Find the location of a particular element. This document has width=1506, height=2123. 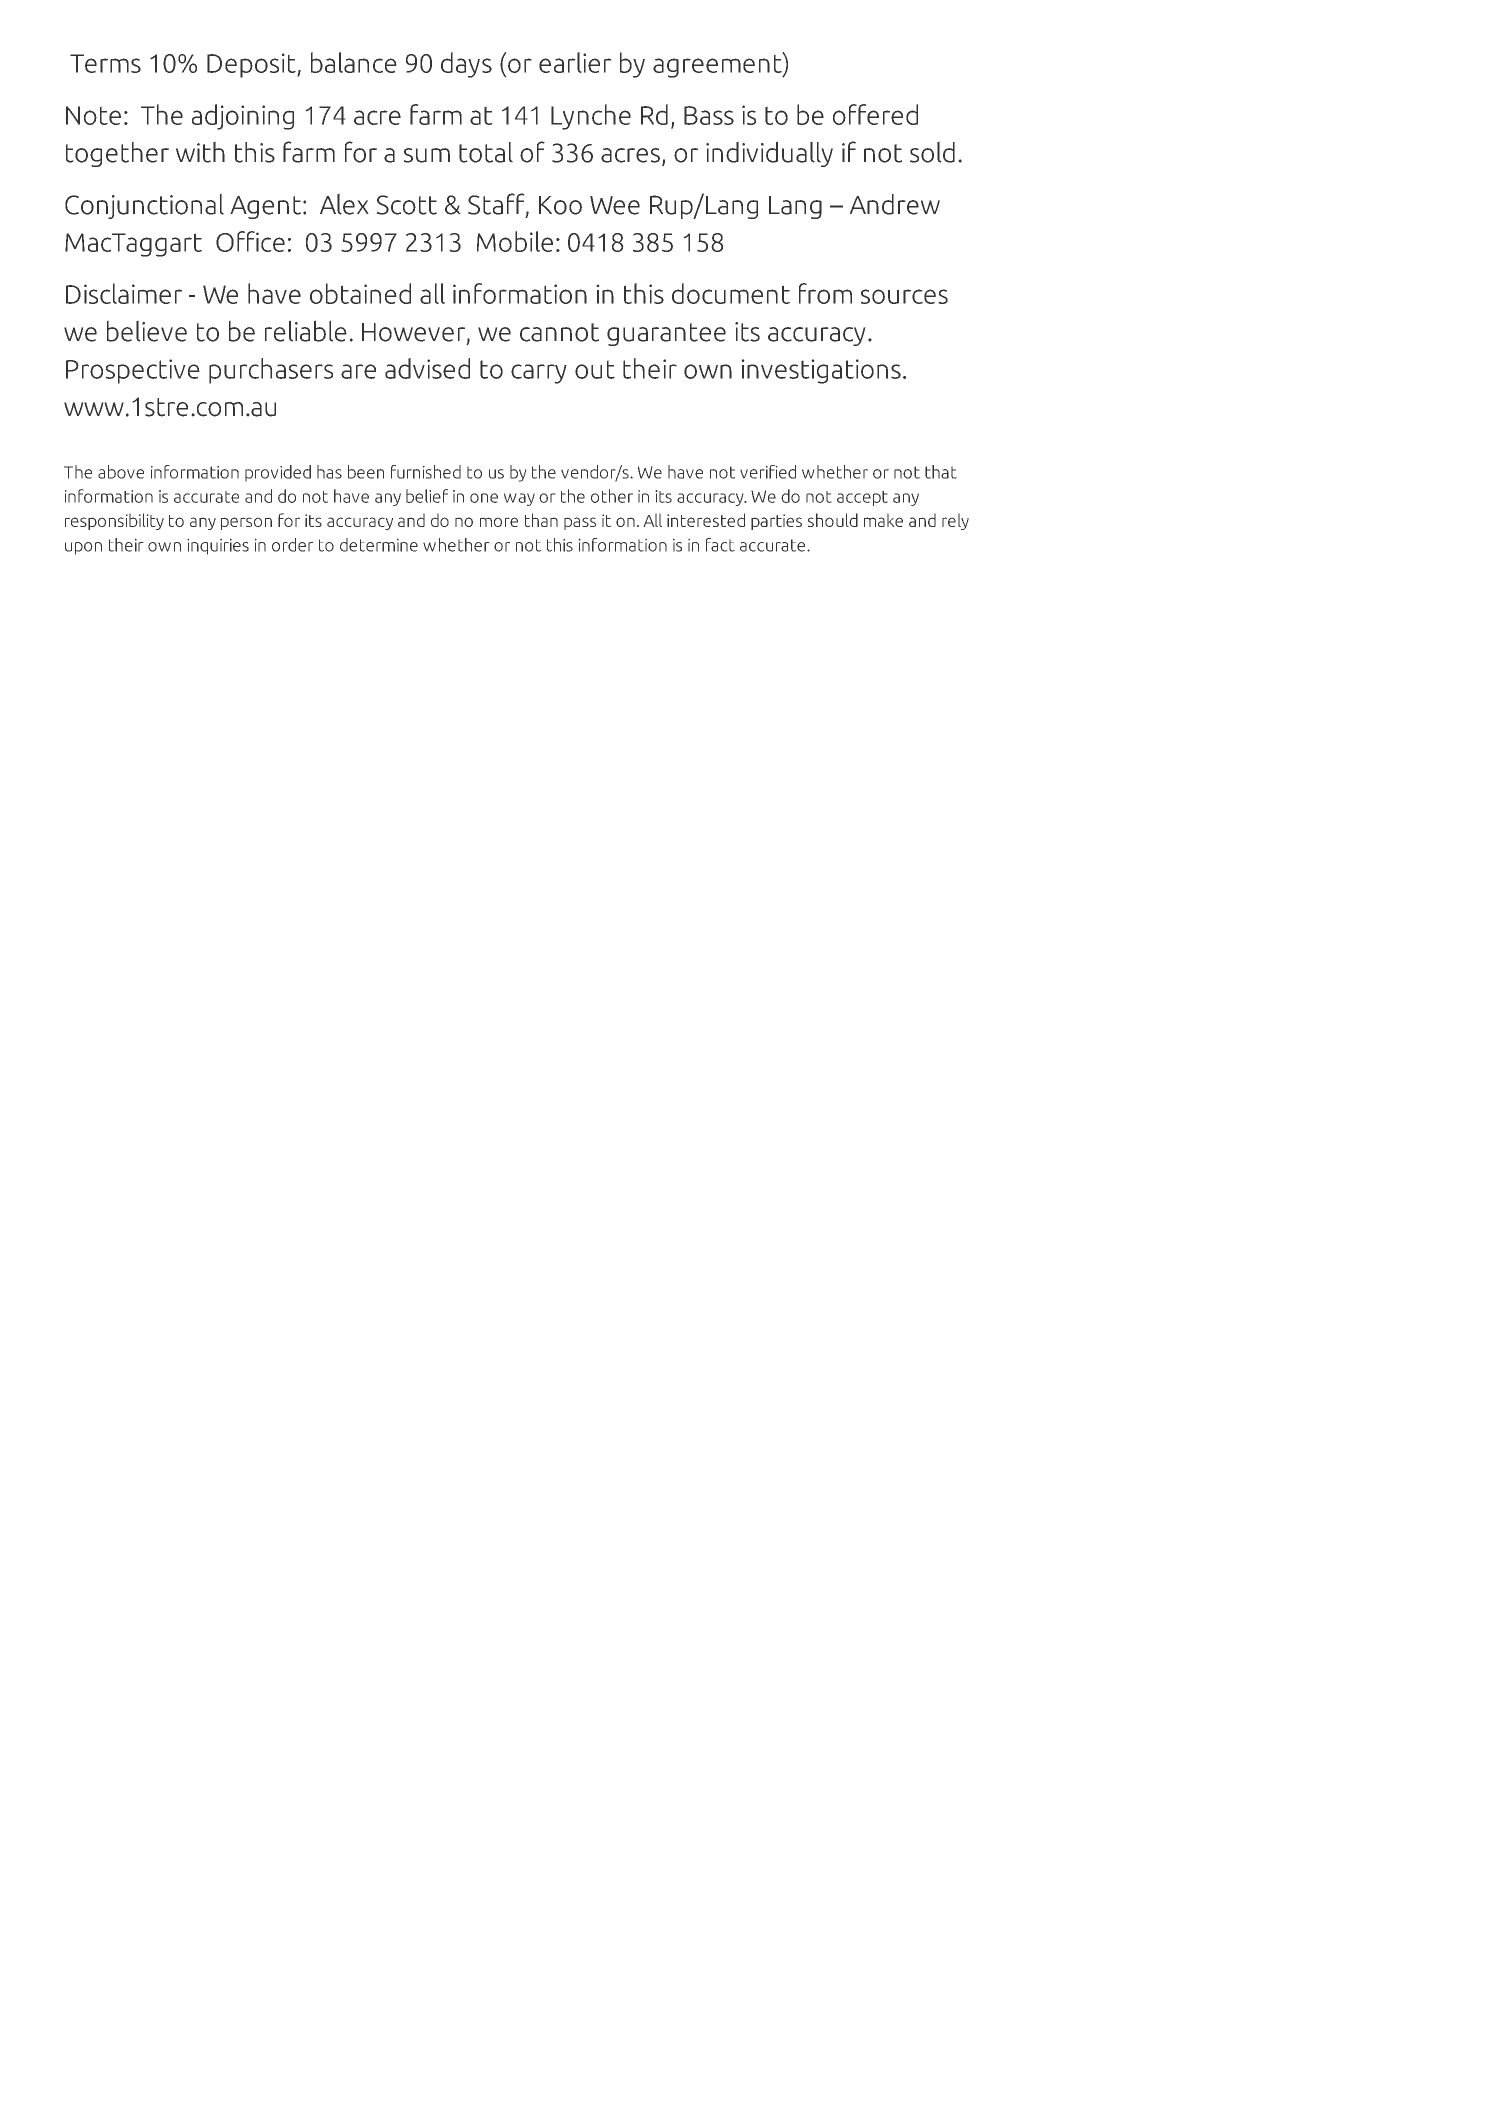

Mobile is located at coordinates (515, 241).
